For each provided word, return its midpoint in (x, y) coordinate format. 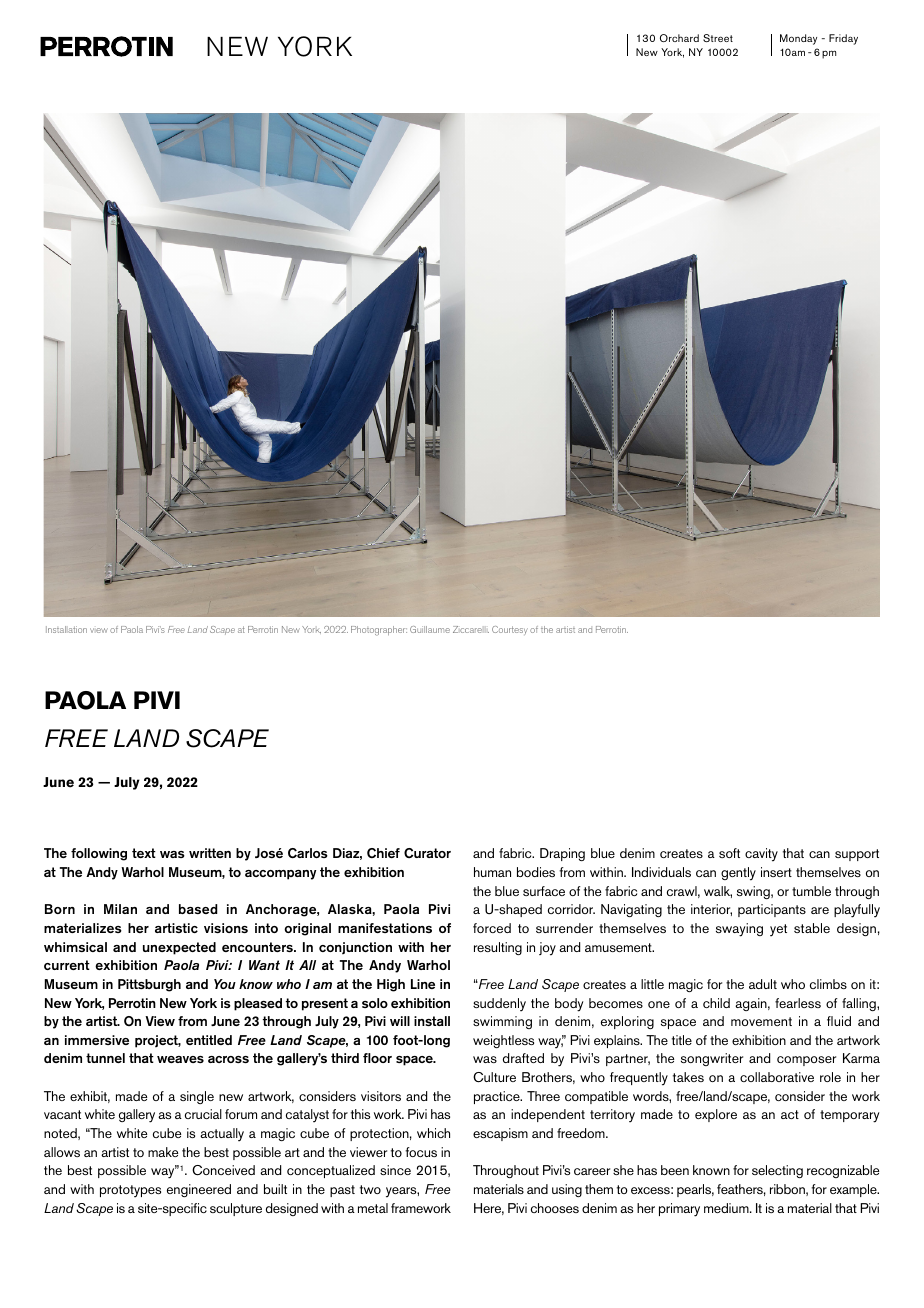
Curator (427, 853)
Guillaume (430, 629)
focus (421, 1152)
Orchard (679, 38)
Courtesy (510, 630)
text (144, 853)
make (163, 1152)
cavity (761, 855)
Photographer (379, 631)
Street (718, 38)
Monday (798, 39)
